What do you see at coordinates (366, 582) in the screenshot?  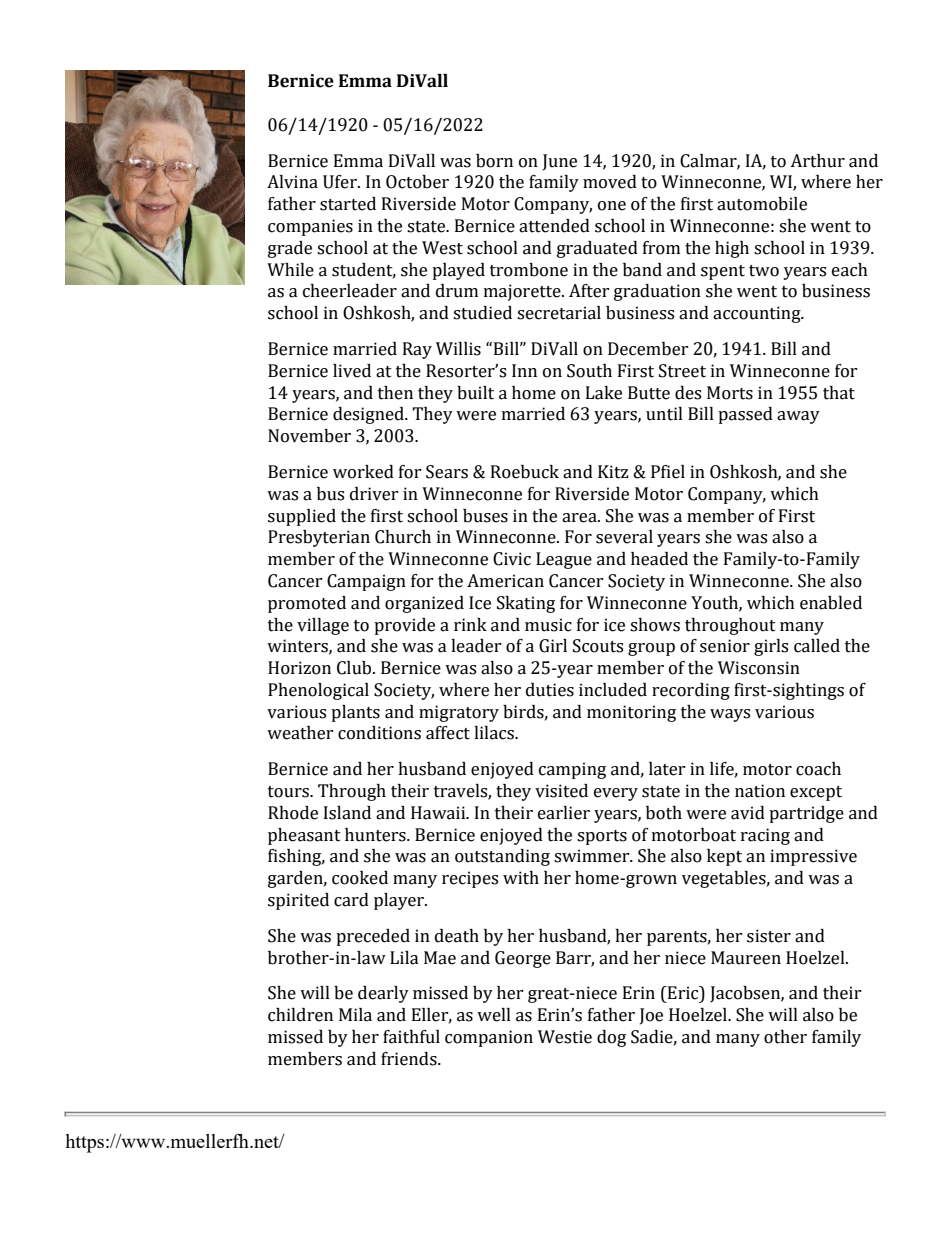 I see `Campaign` at bounding box center [366, 582].
